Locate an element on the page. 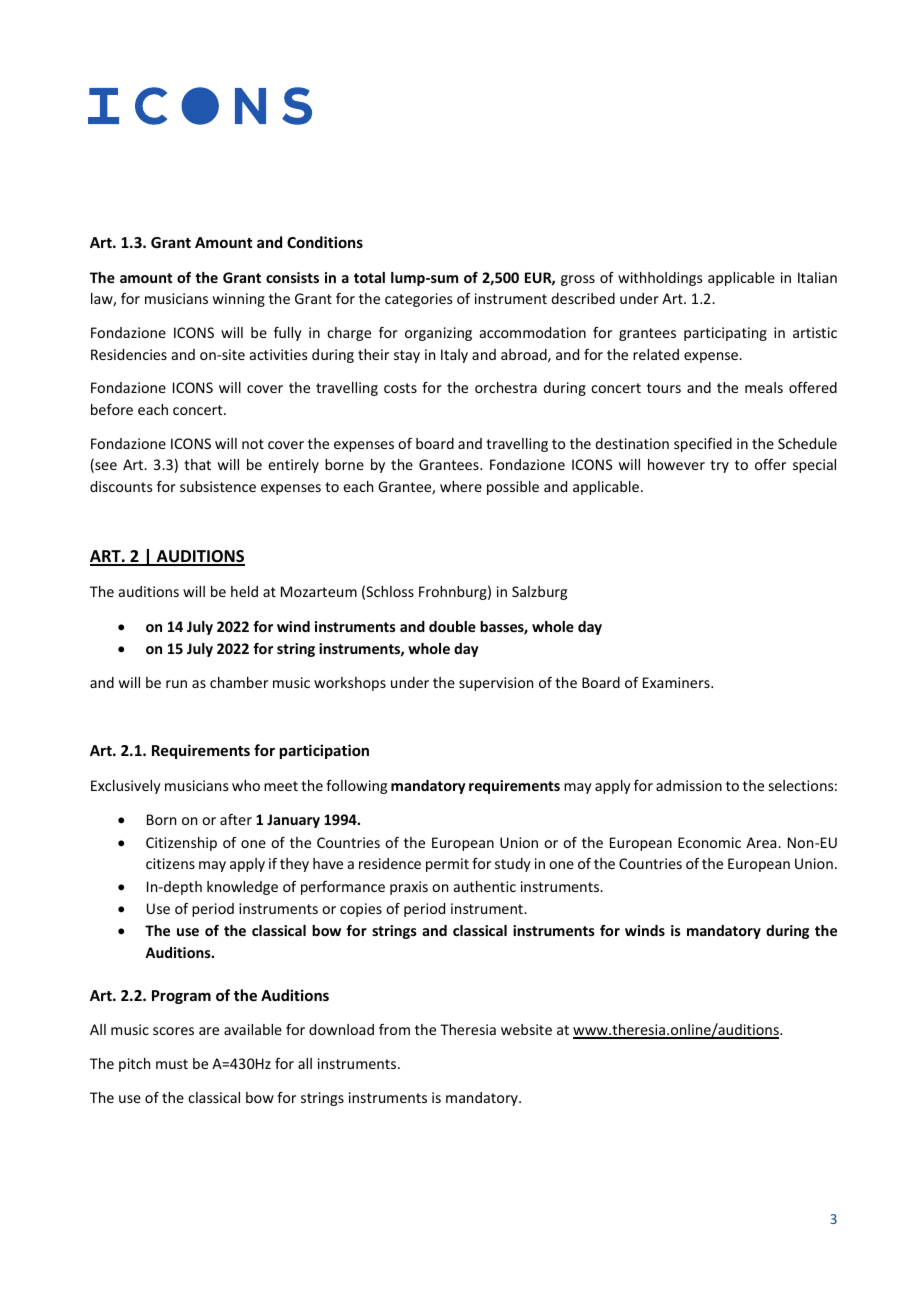 The height and width of the document is (1308, 924). that is located at coordinates (197, 464).
